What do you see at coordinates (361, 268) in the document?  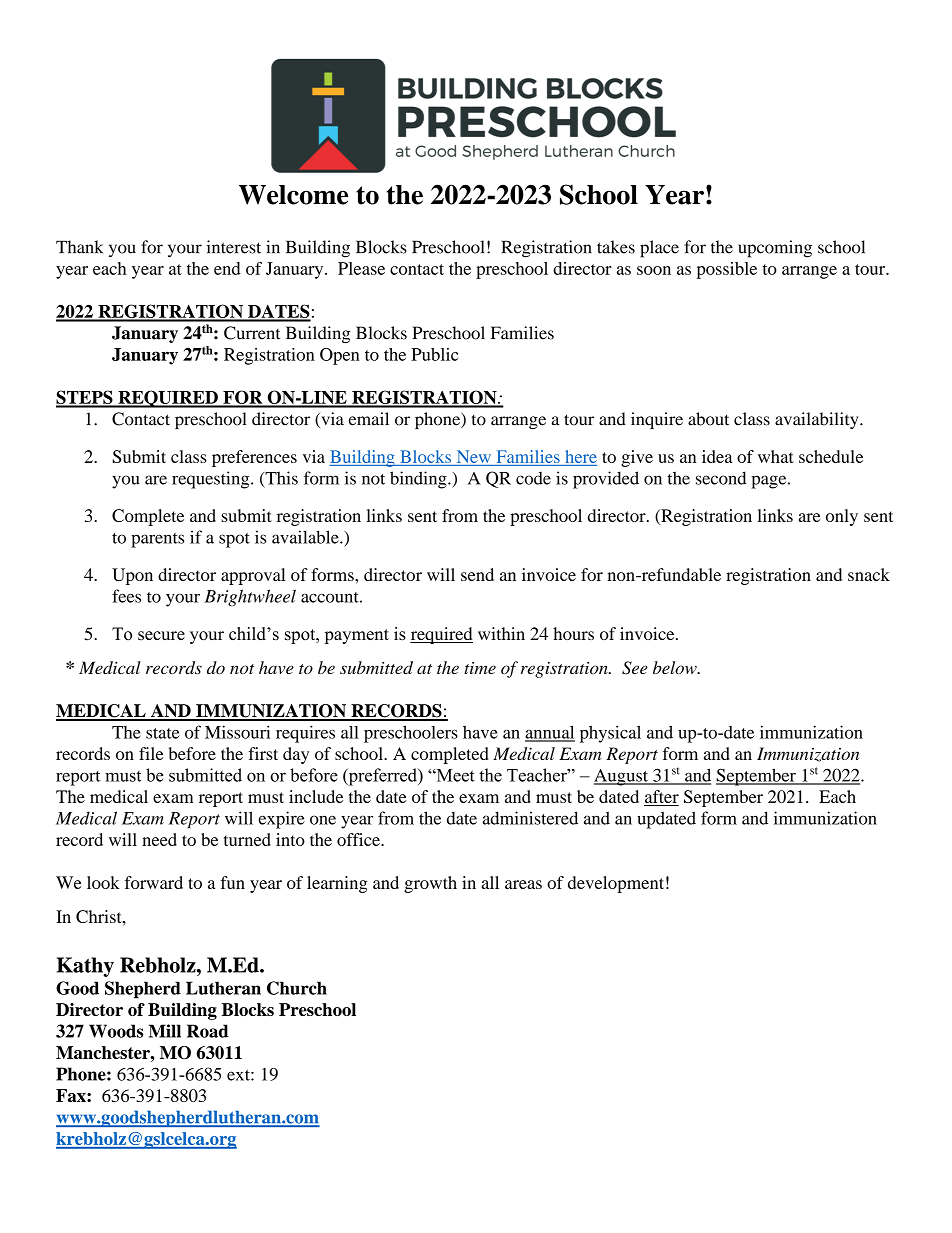 I see `Please` at bounding box center [361, 268].
